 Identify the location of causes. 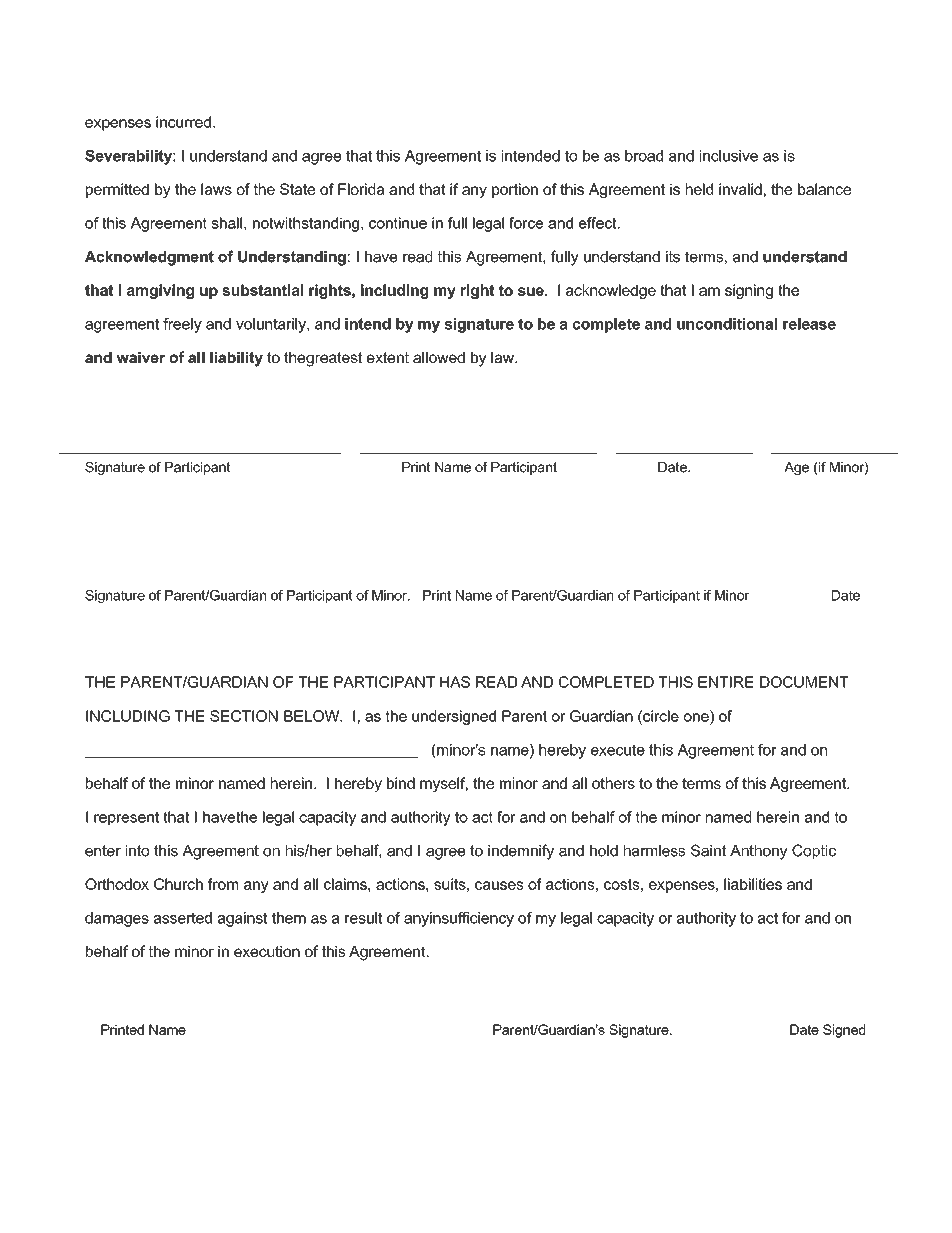
(499, 885).
